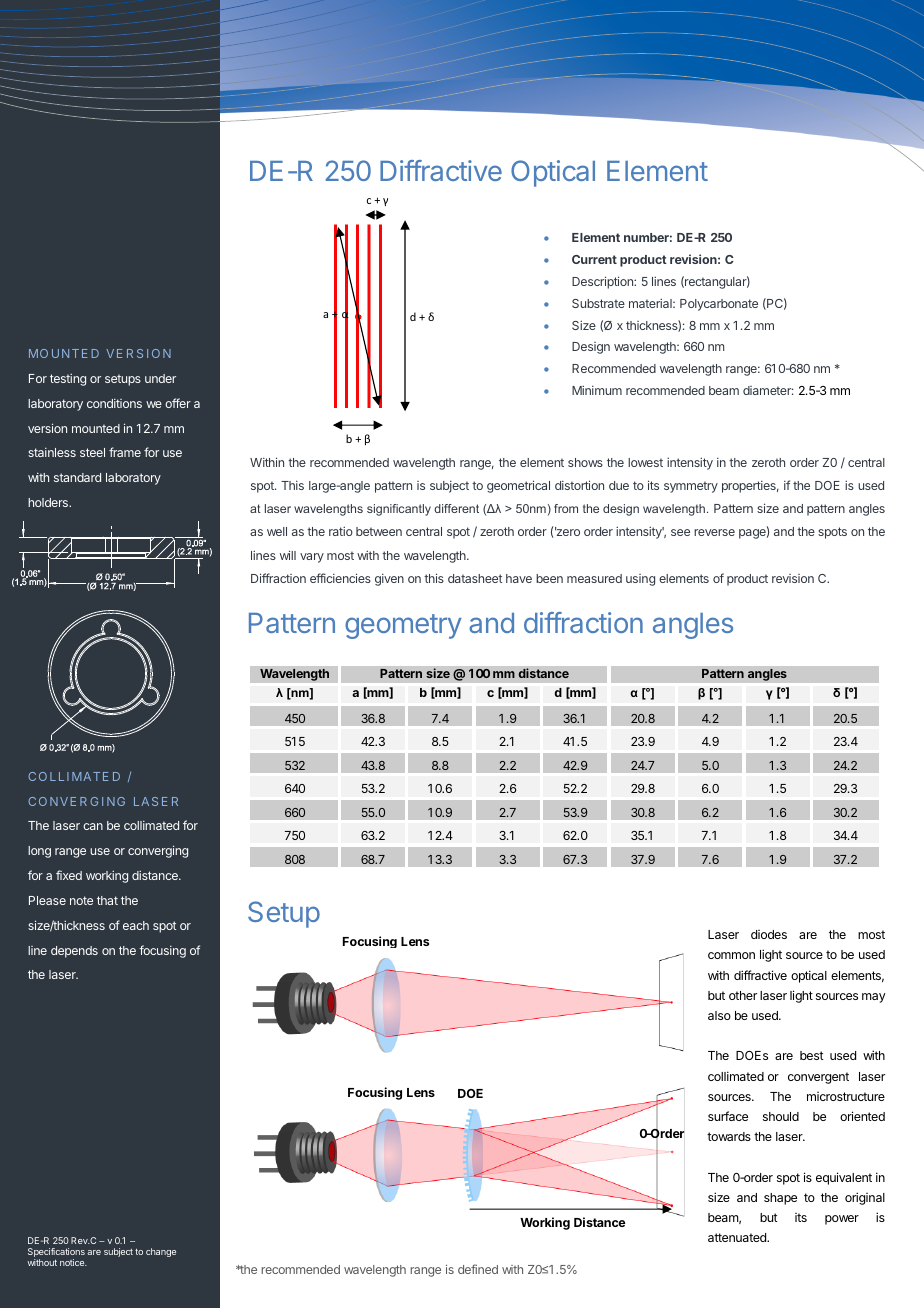 The image size is (924, 1308). What do you see at coordinates (719, 305) in the screenshot?
I see `Polycarbonate` at bounding box center [719, 305].
